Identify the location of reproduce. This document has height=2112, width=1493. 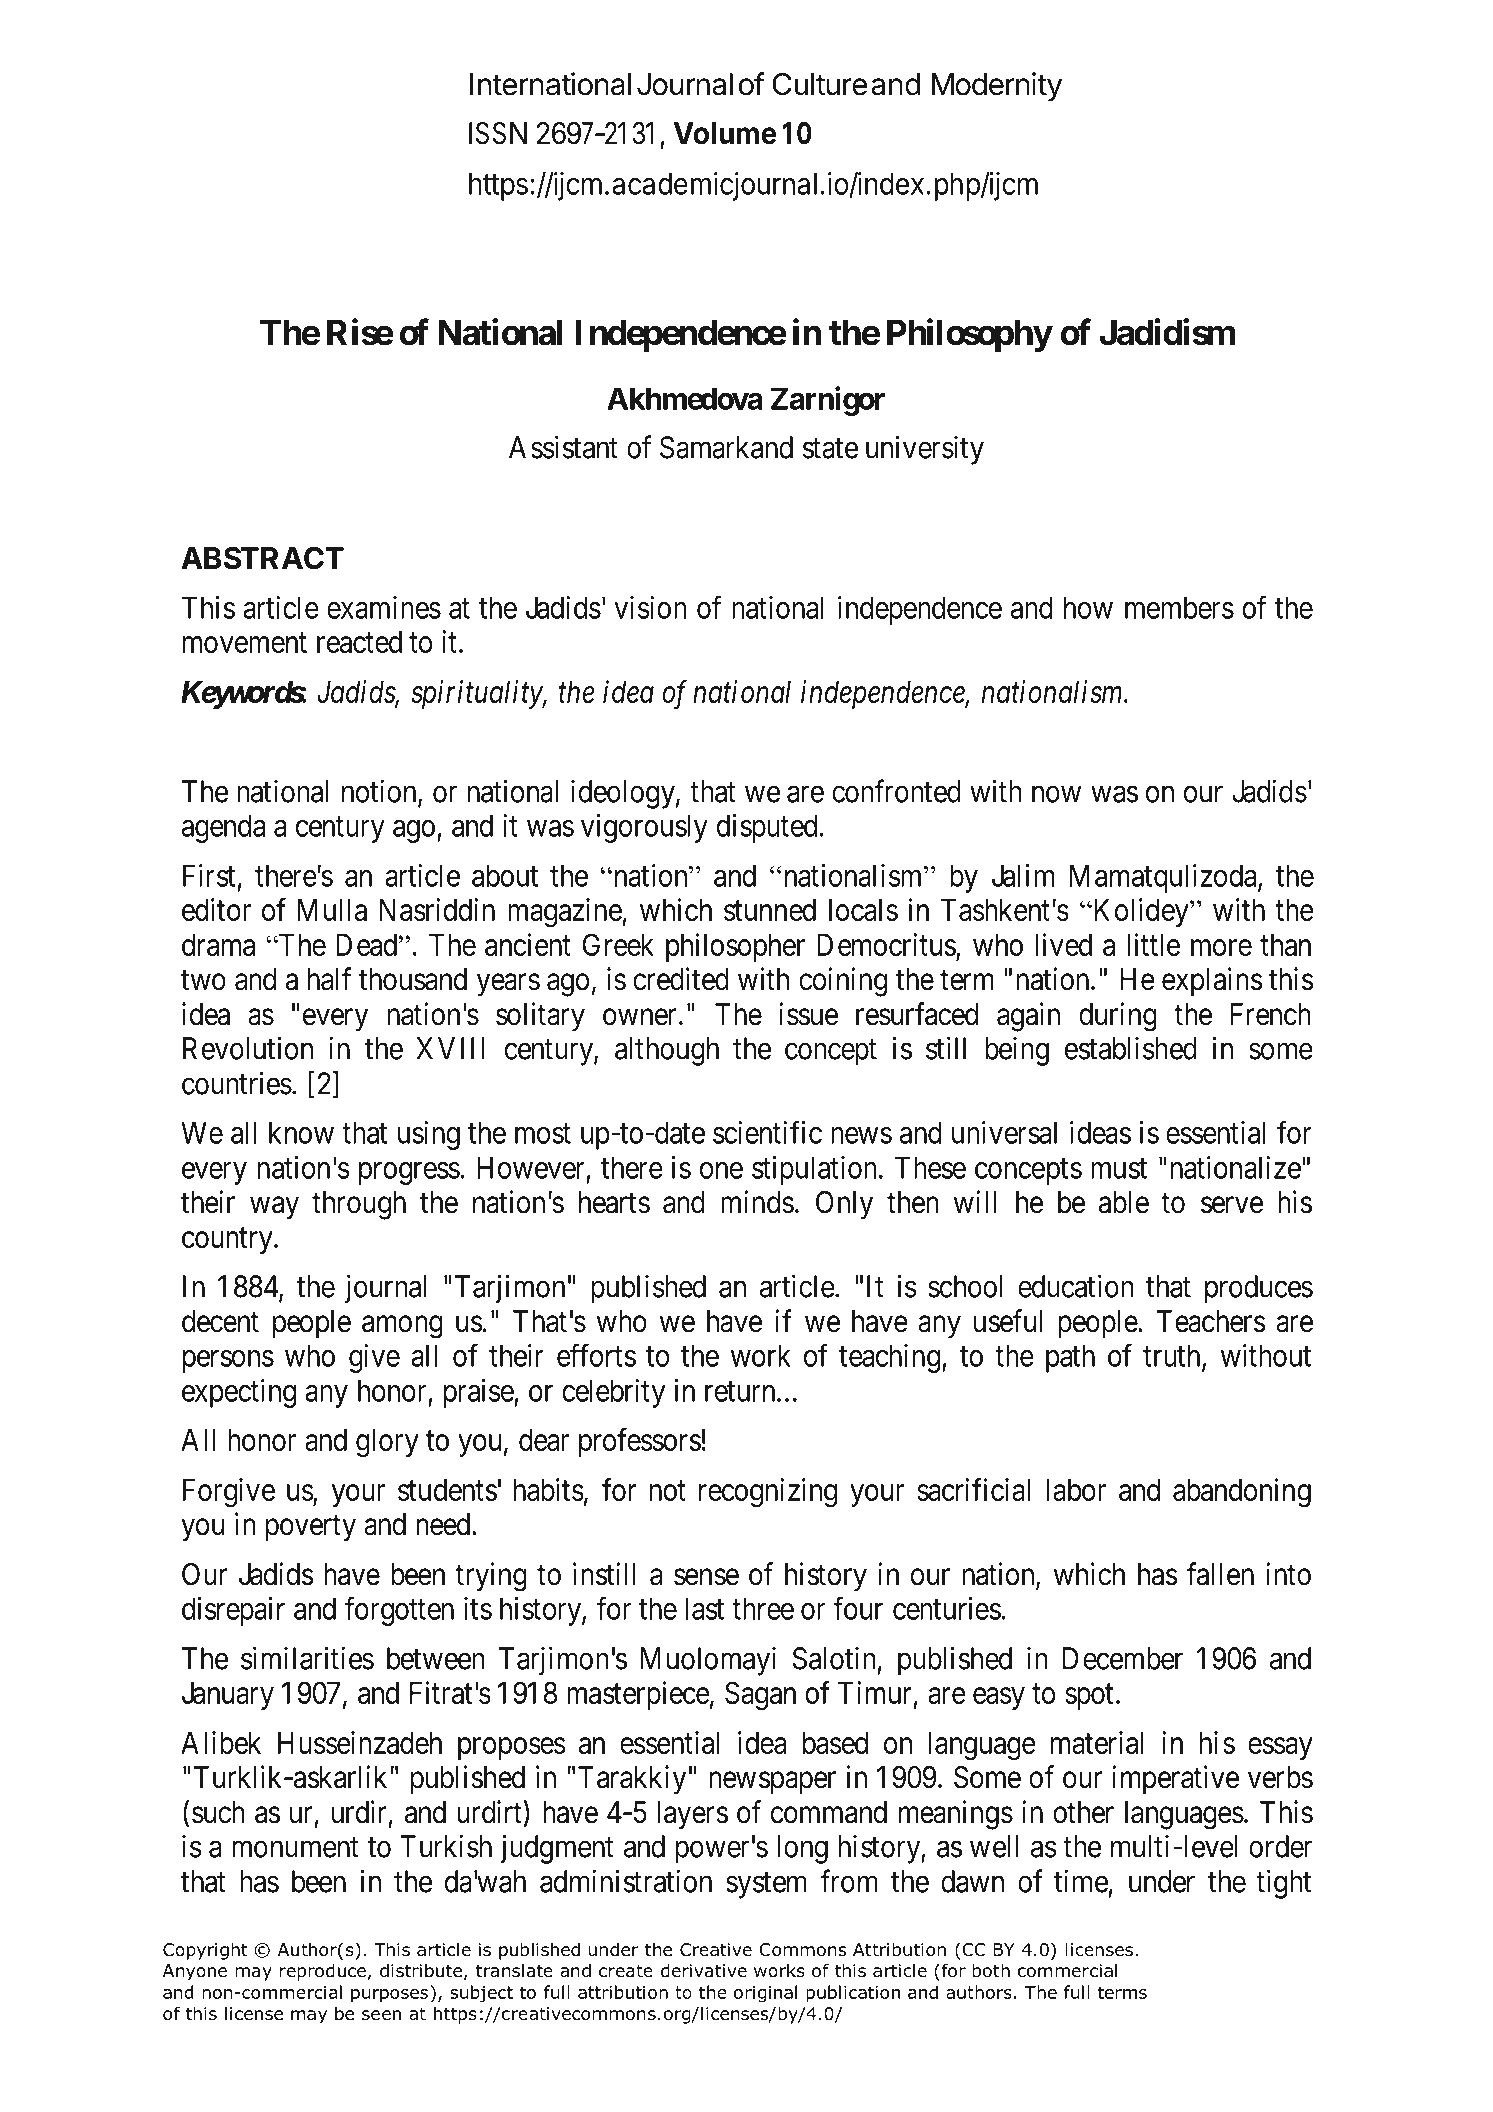
(323, 1972).
